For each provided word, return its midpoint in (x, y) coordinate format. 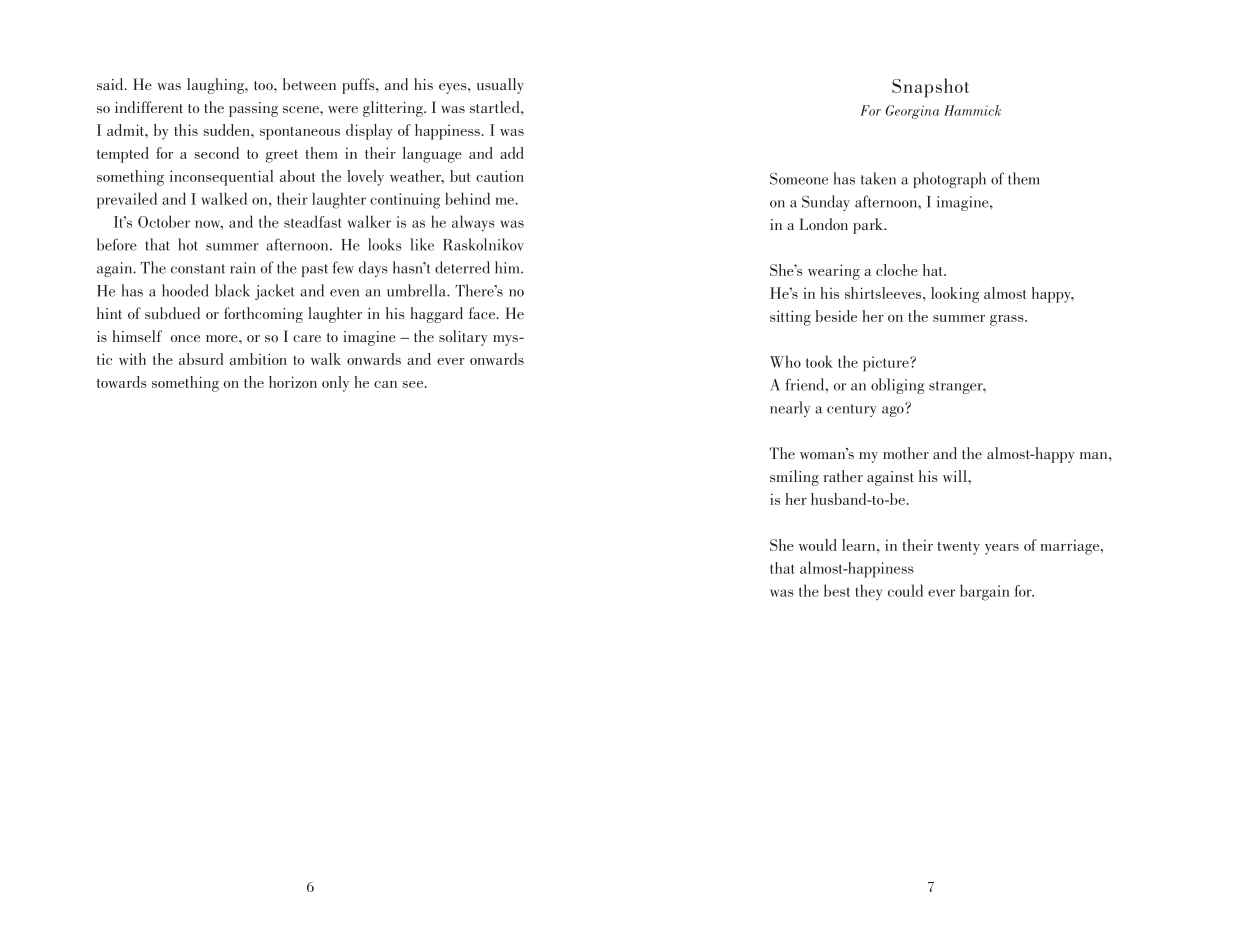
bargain (985, 592)
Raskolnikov (483, 244)
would (817, 545)
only (335, 384)
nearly (790, 409)
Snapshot (930, 88)
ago (893, 411)
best (837, 590)
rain (242, 268)
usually (500, 86)
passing (253, 109)
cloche (897, 270)
